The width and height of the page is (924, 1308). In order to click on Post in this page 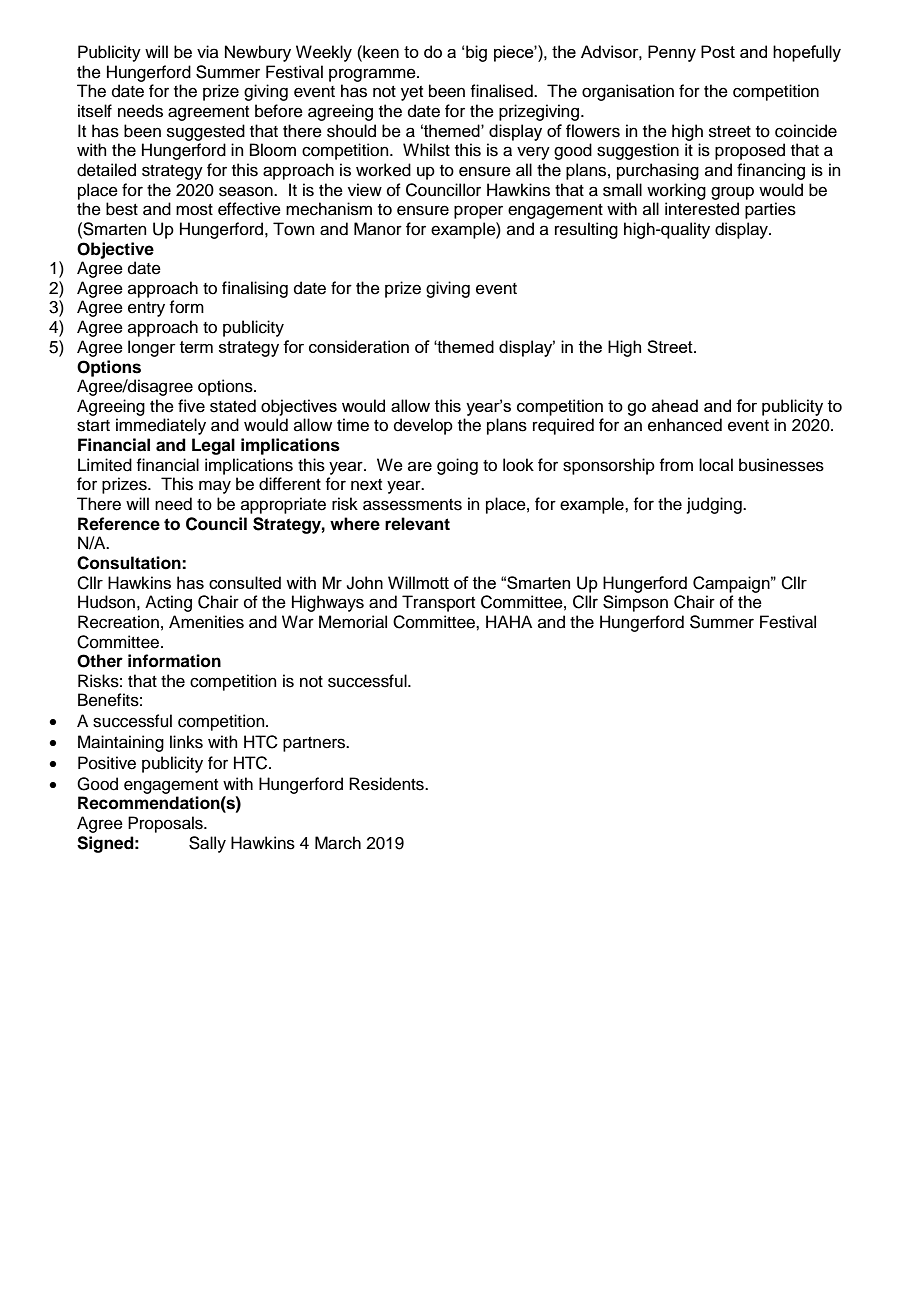, I will do `click(718, 51)`.
